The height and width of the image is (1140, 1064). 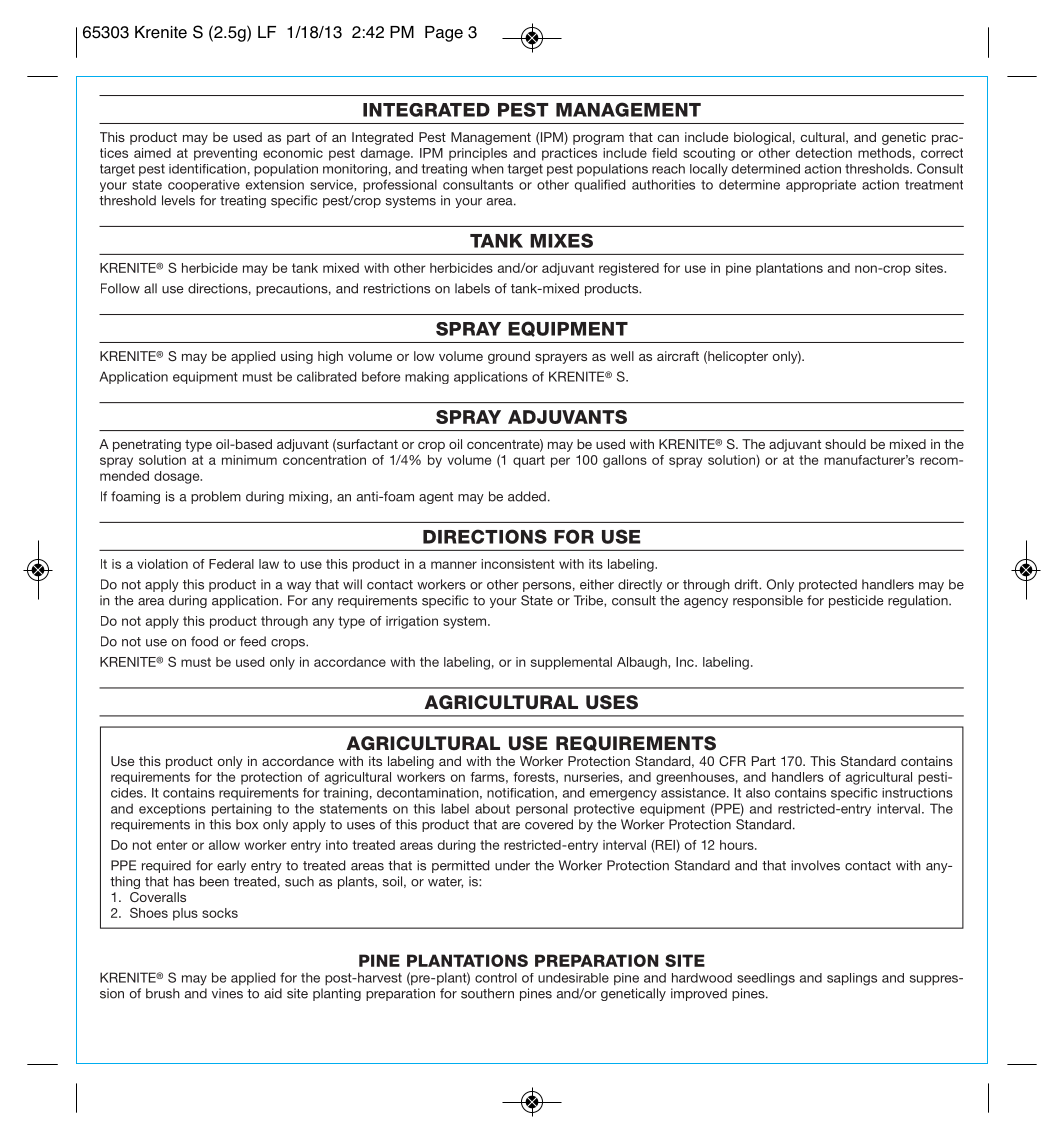 What do you see at coordinates (178, 200) in the image?
I see `levels` at bounding box center [178, 200].
